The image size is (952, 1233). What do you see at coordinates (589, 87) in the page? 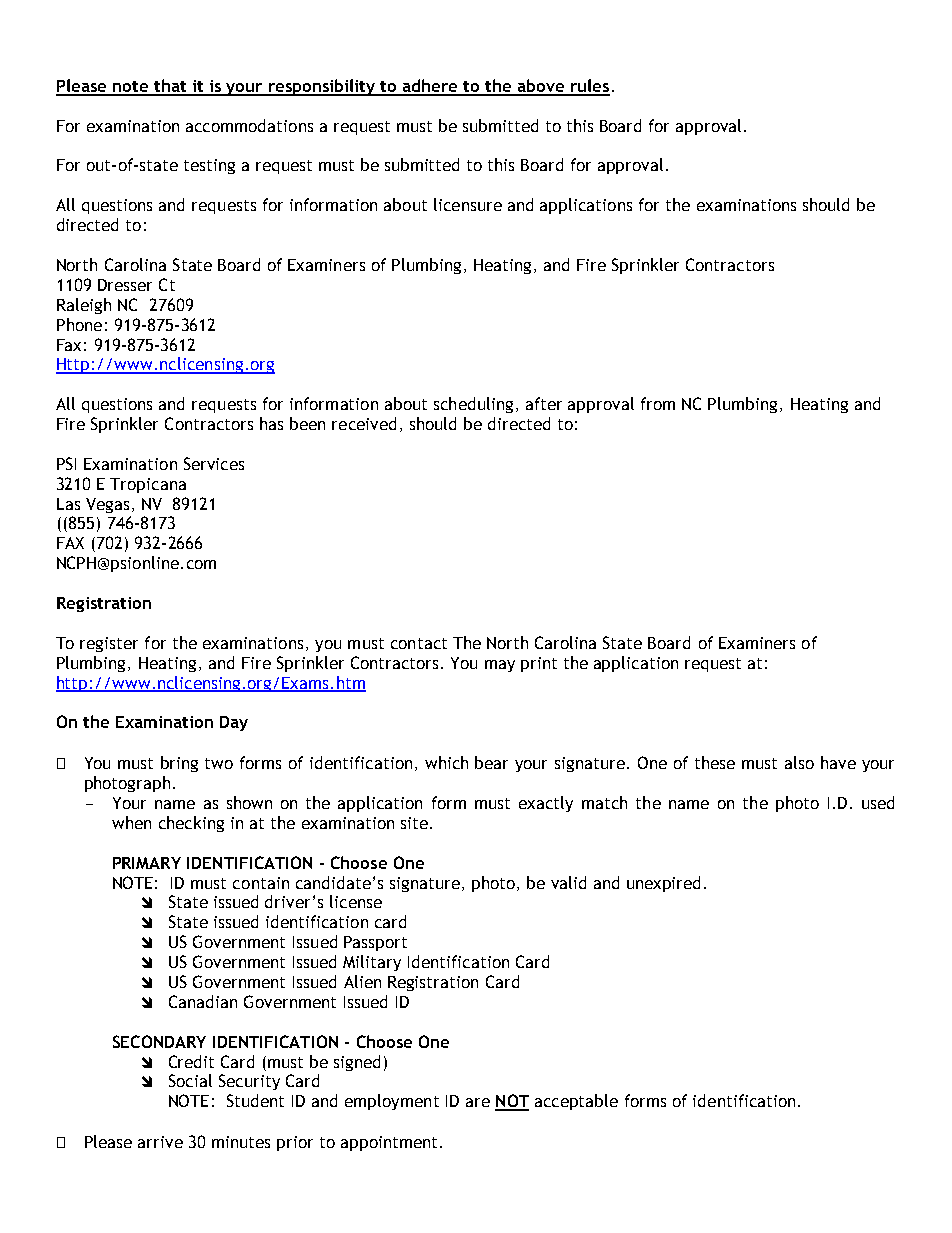
I see `rules` at bounding box center [589, 87].
